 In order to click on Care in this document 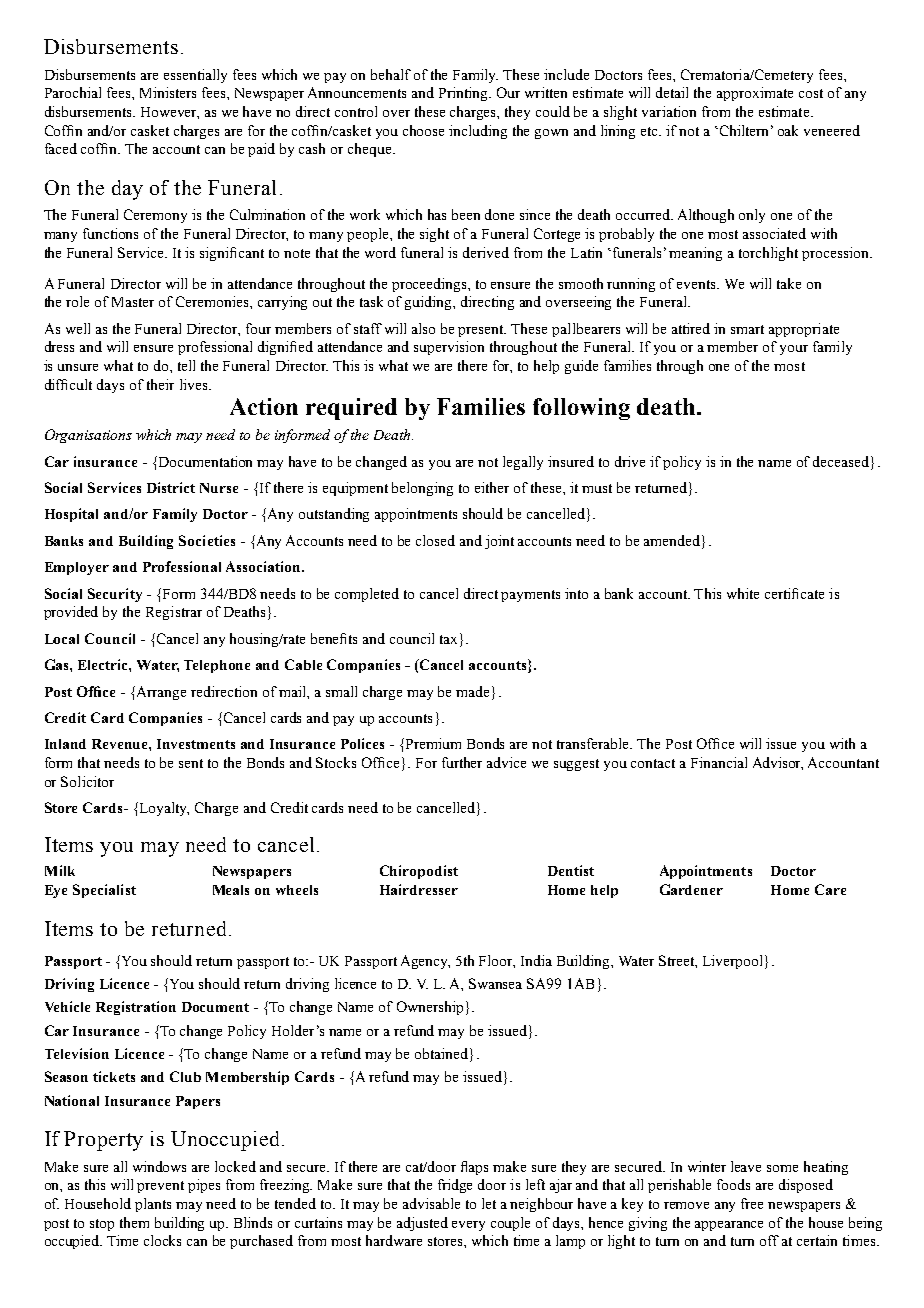, I will do `click(830, 889)`.
